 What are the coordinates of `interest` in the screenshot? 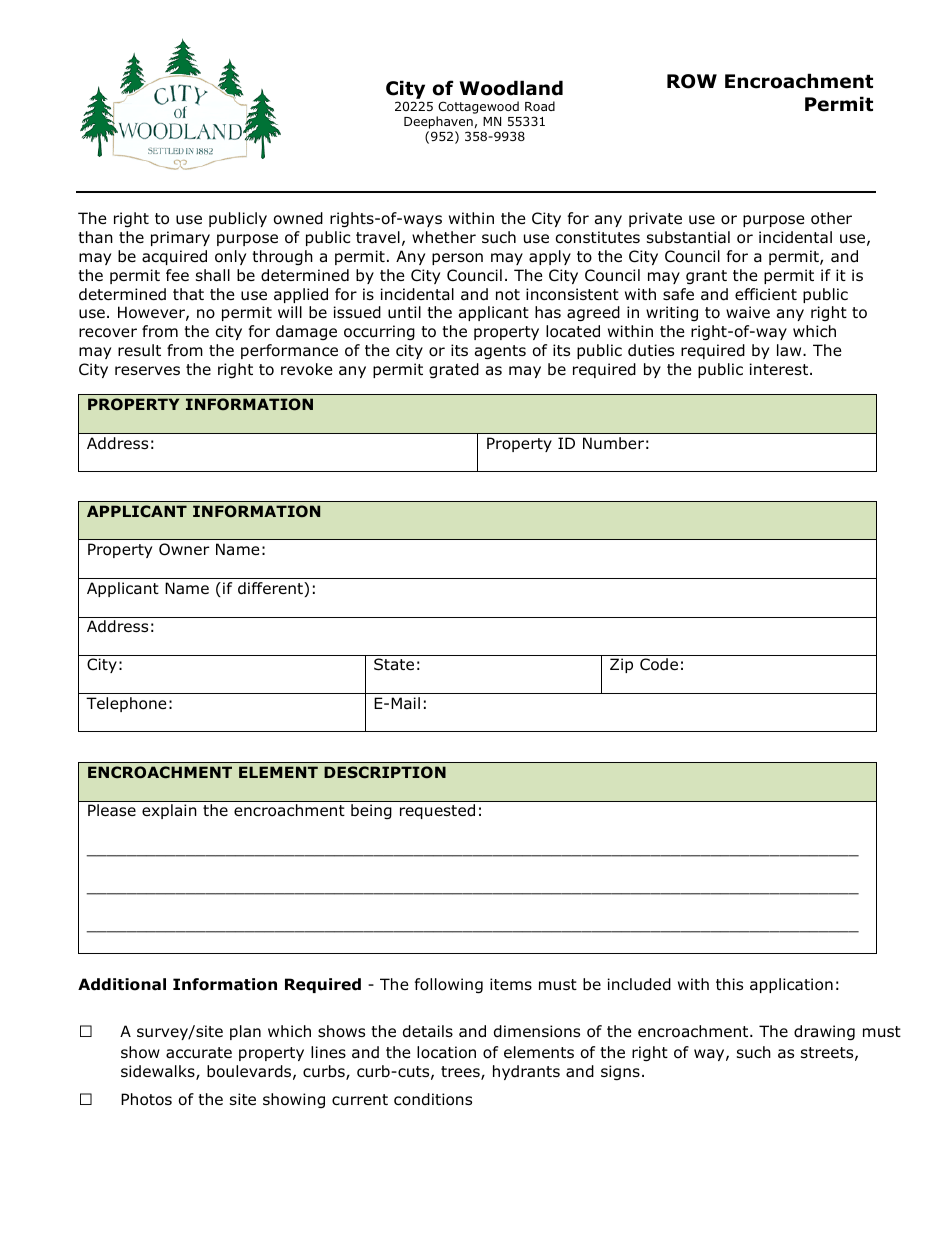 It's located at (780, 369).
